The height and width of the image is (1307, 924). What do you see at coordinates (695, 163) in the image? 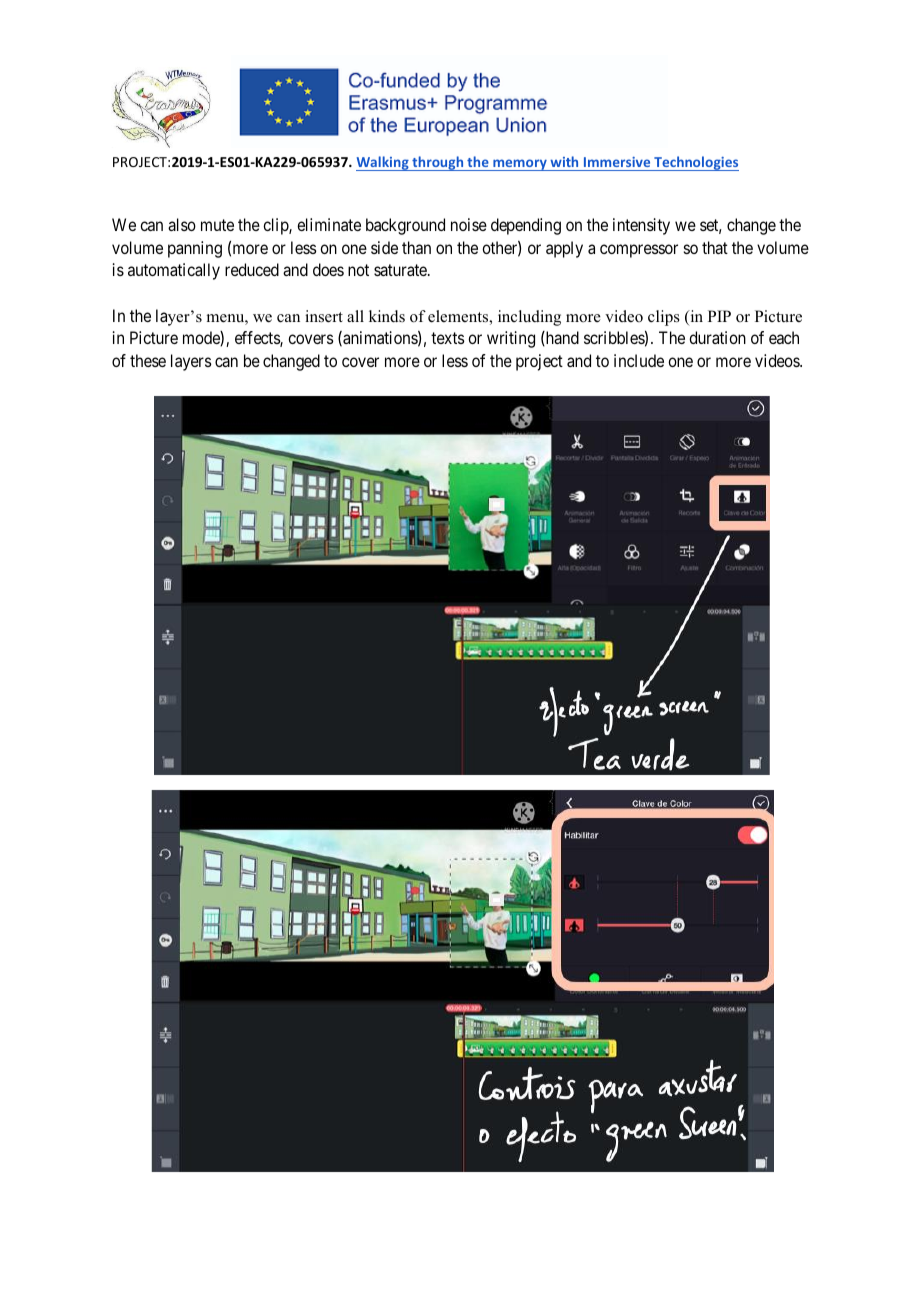
I see `Technologies` at bounding box center [695, 163].
